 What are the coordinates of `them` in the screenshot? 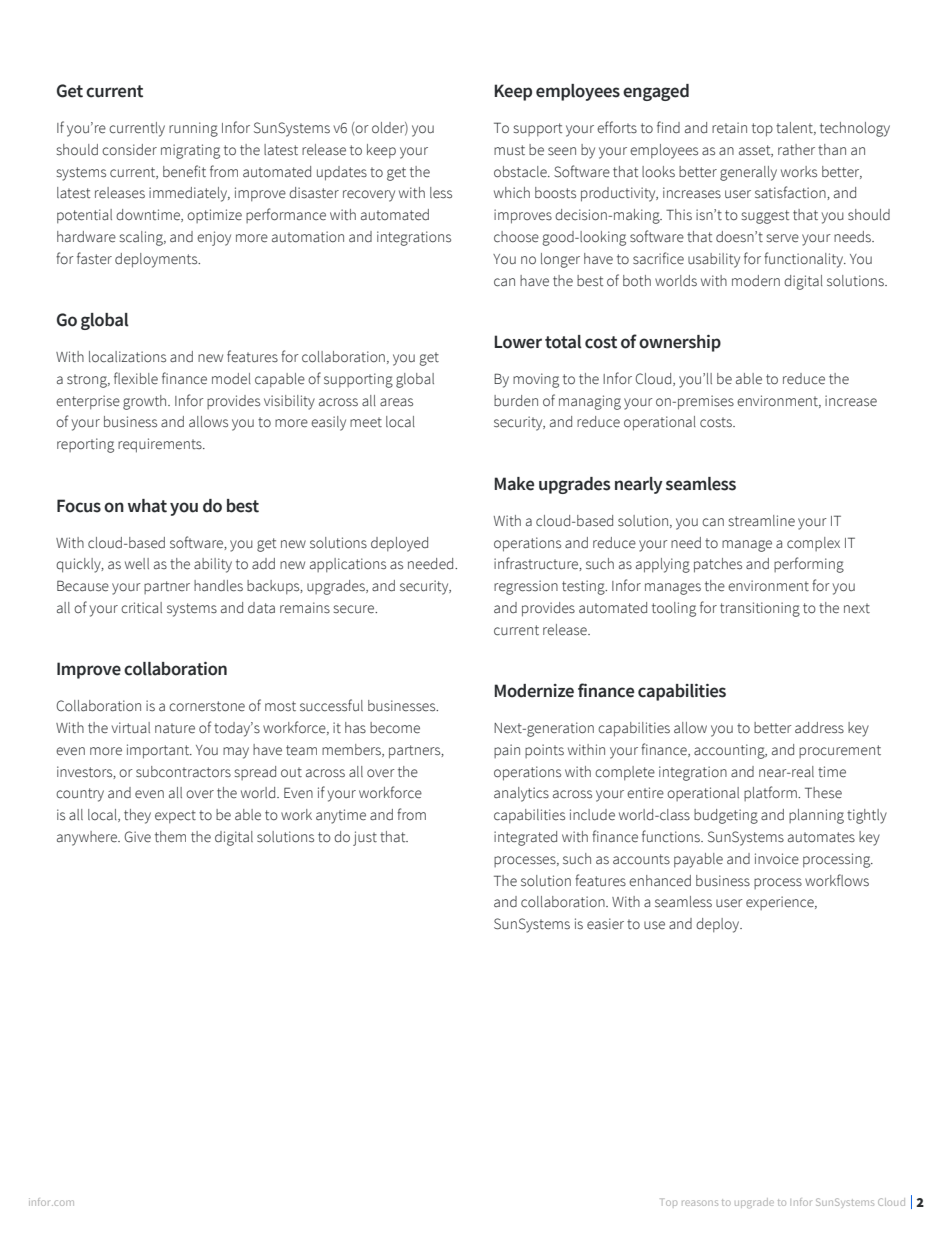 It's located at (170, 837).
